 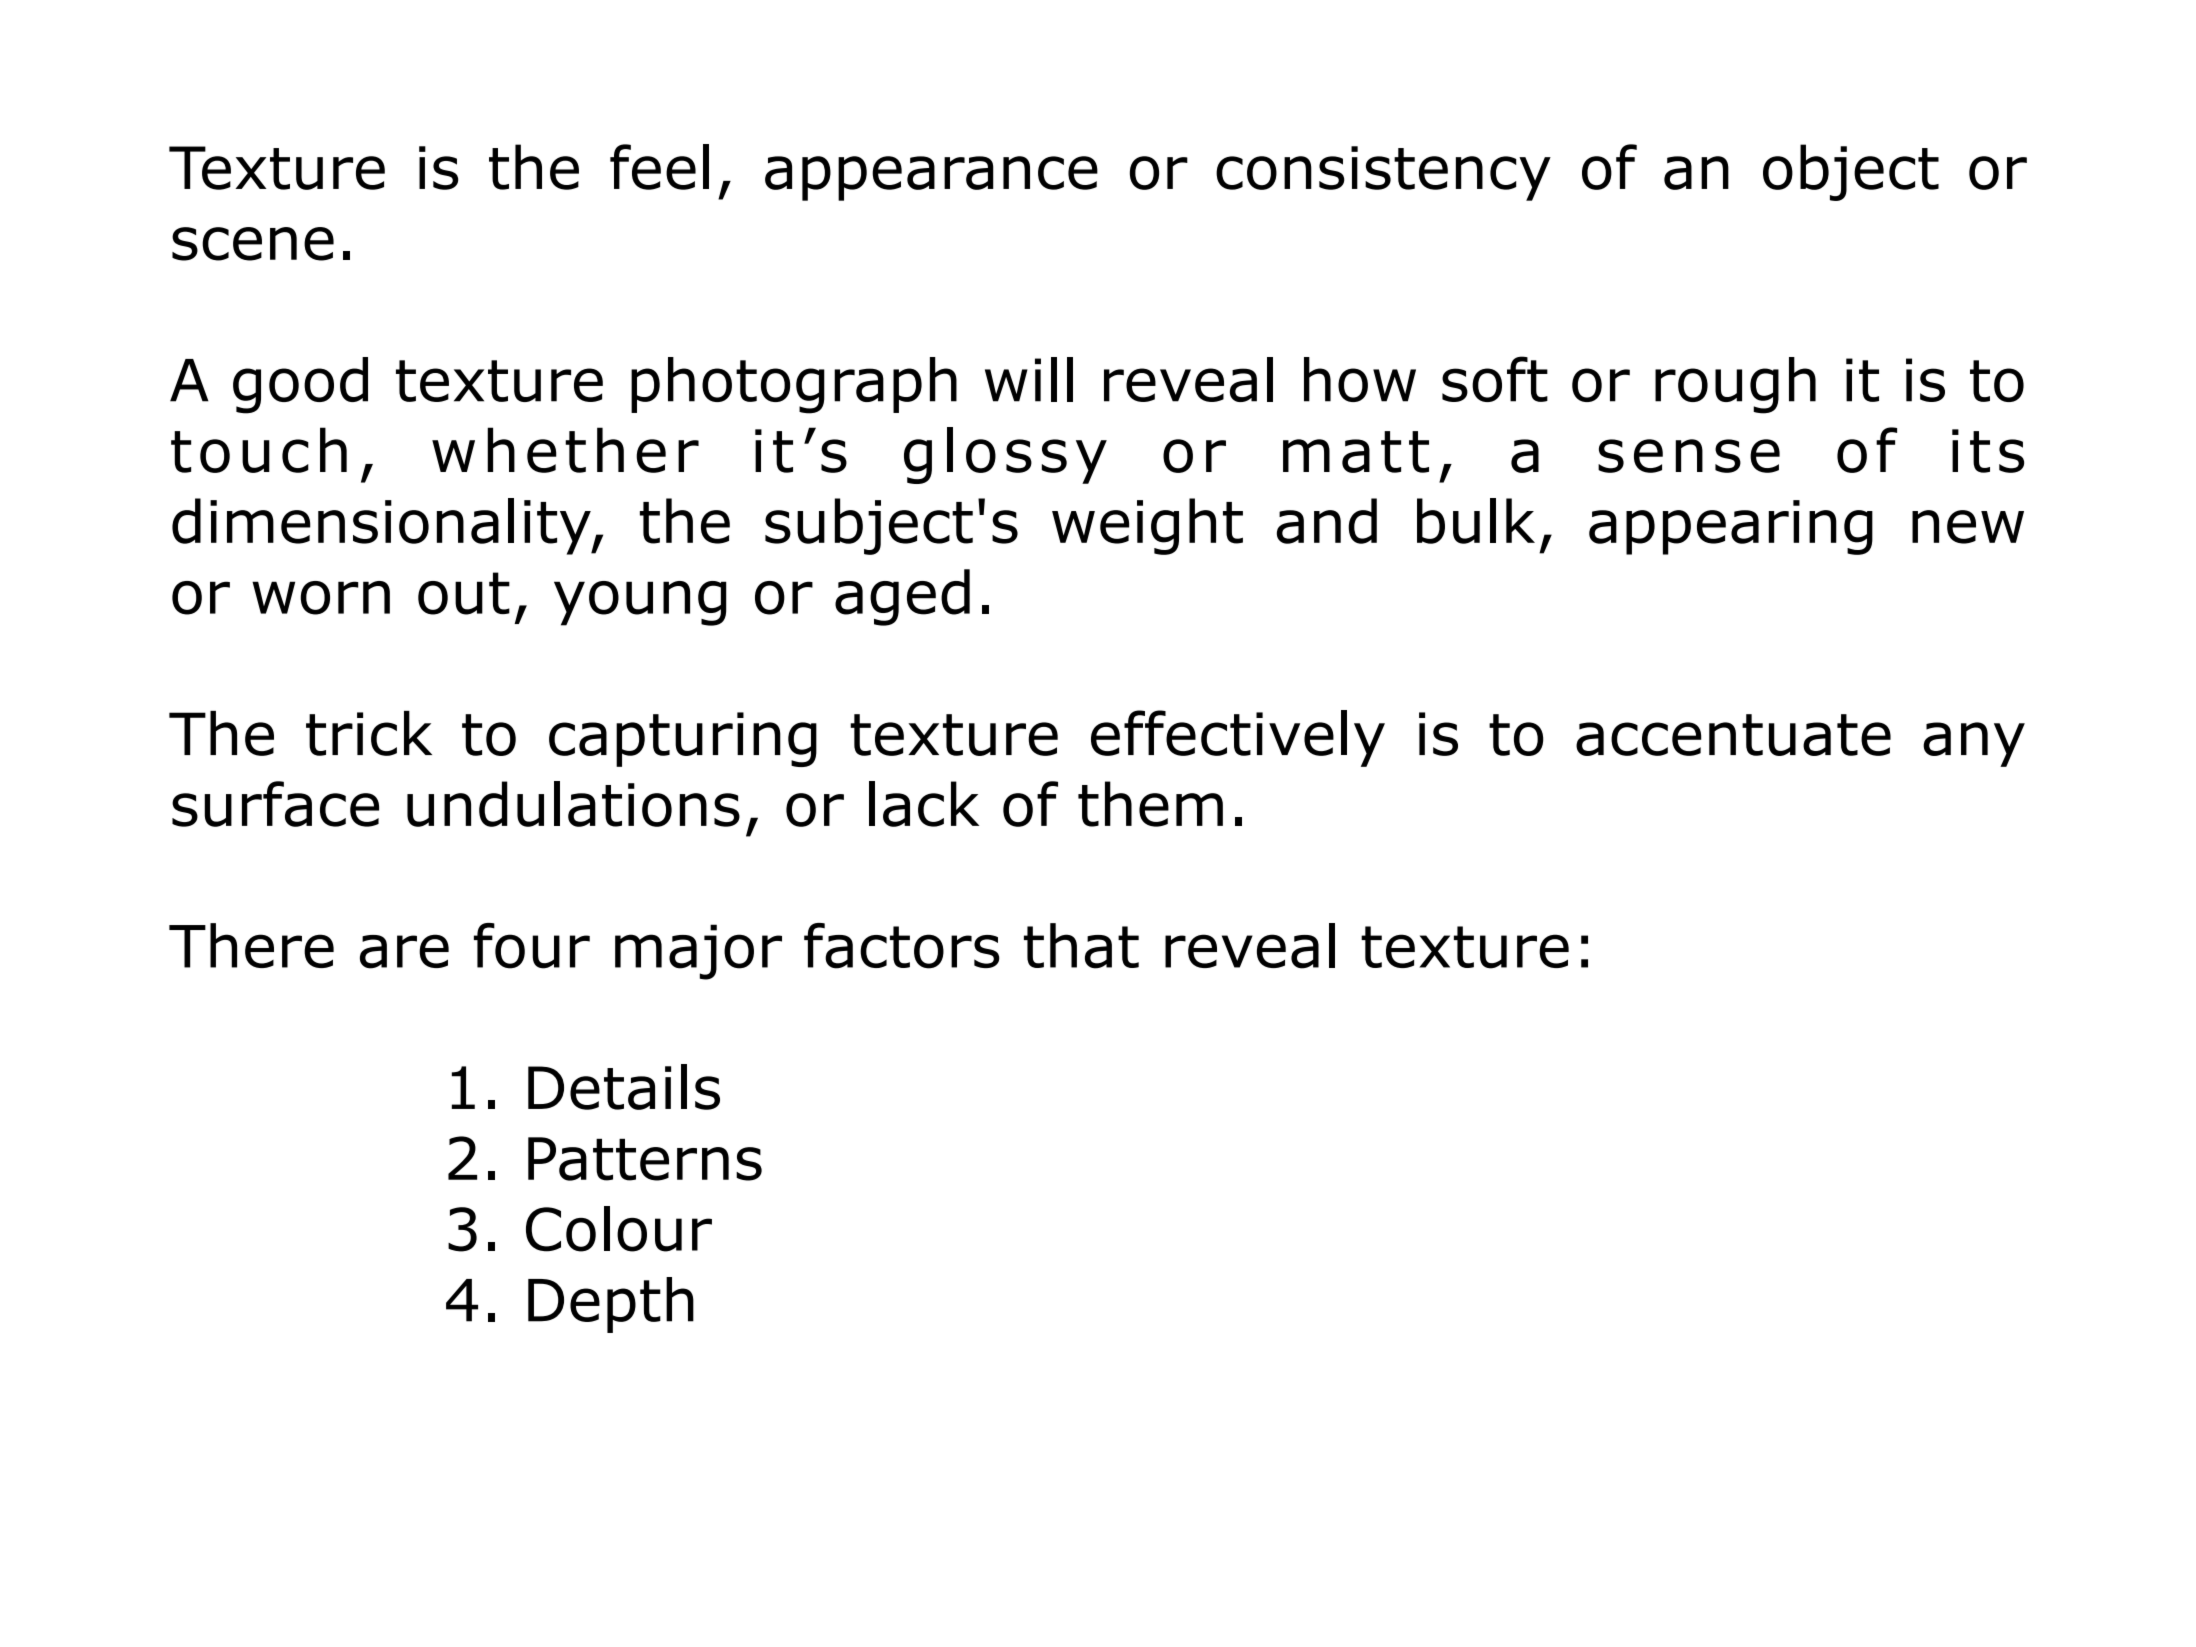 I want to click on Depth, so click(x=611, y=1305).
